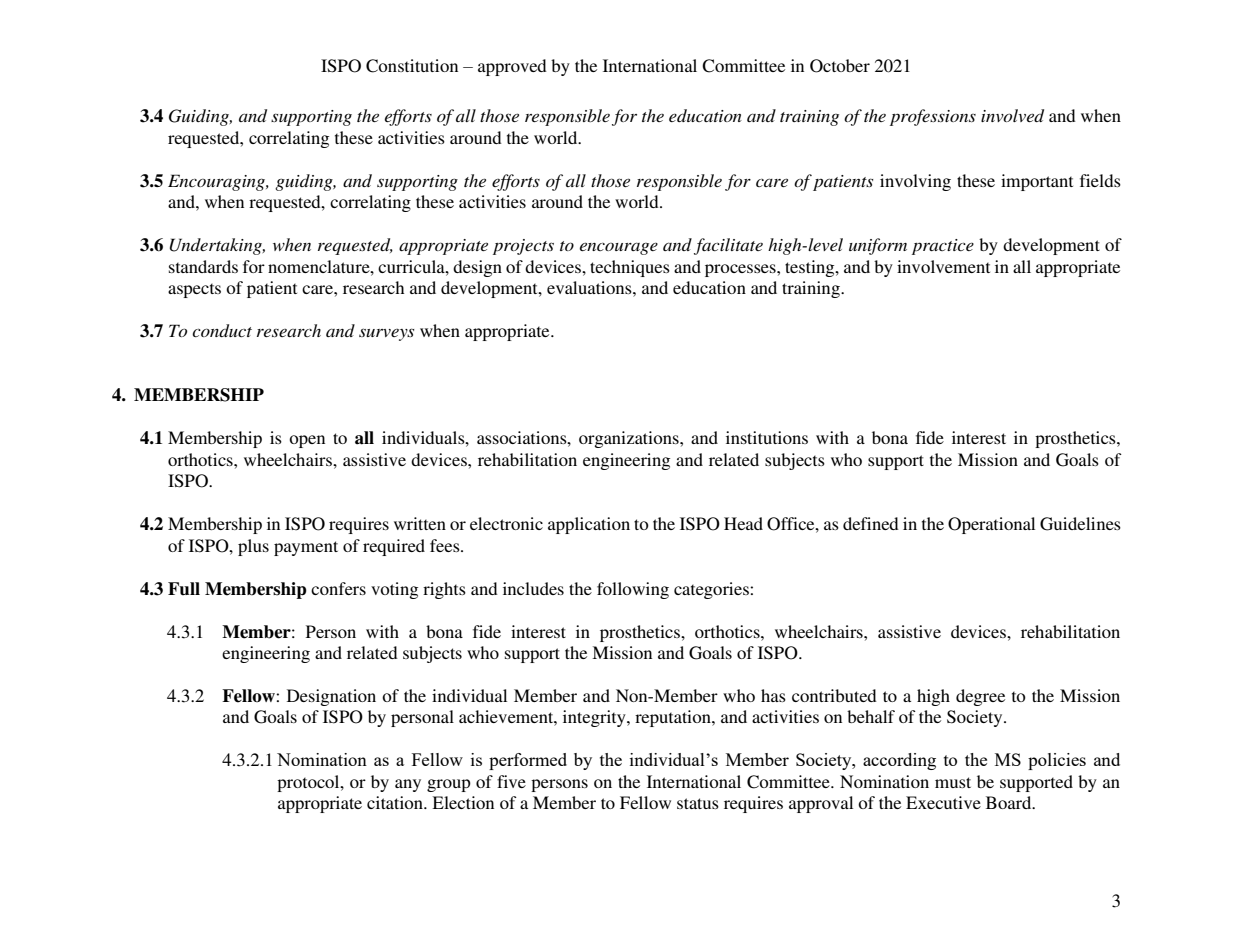 The height and width of the document is (952, 1233). What do you see at coordinates (203, 266) in the document?
I see `standards` at bounding box center [203, 266].
